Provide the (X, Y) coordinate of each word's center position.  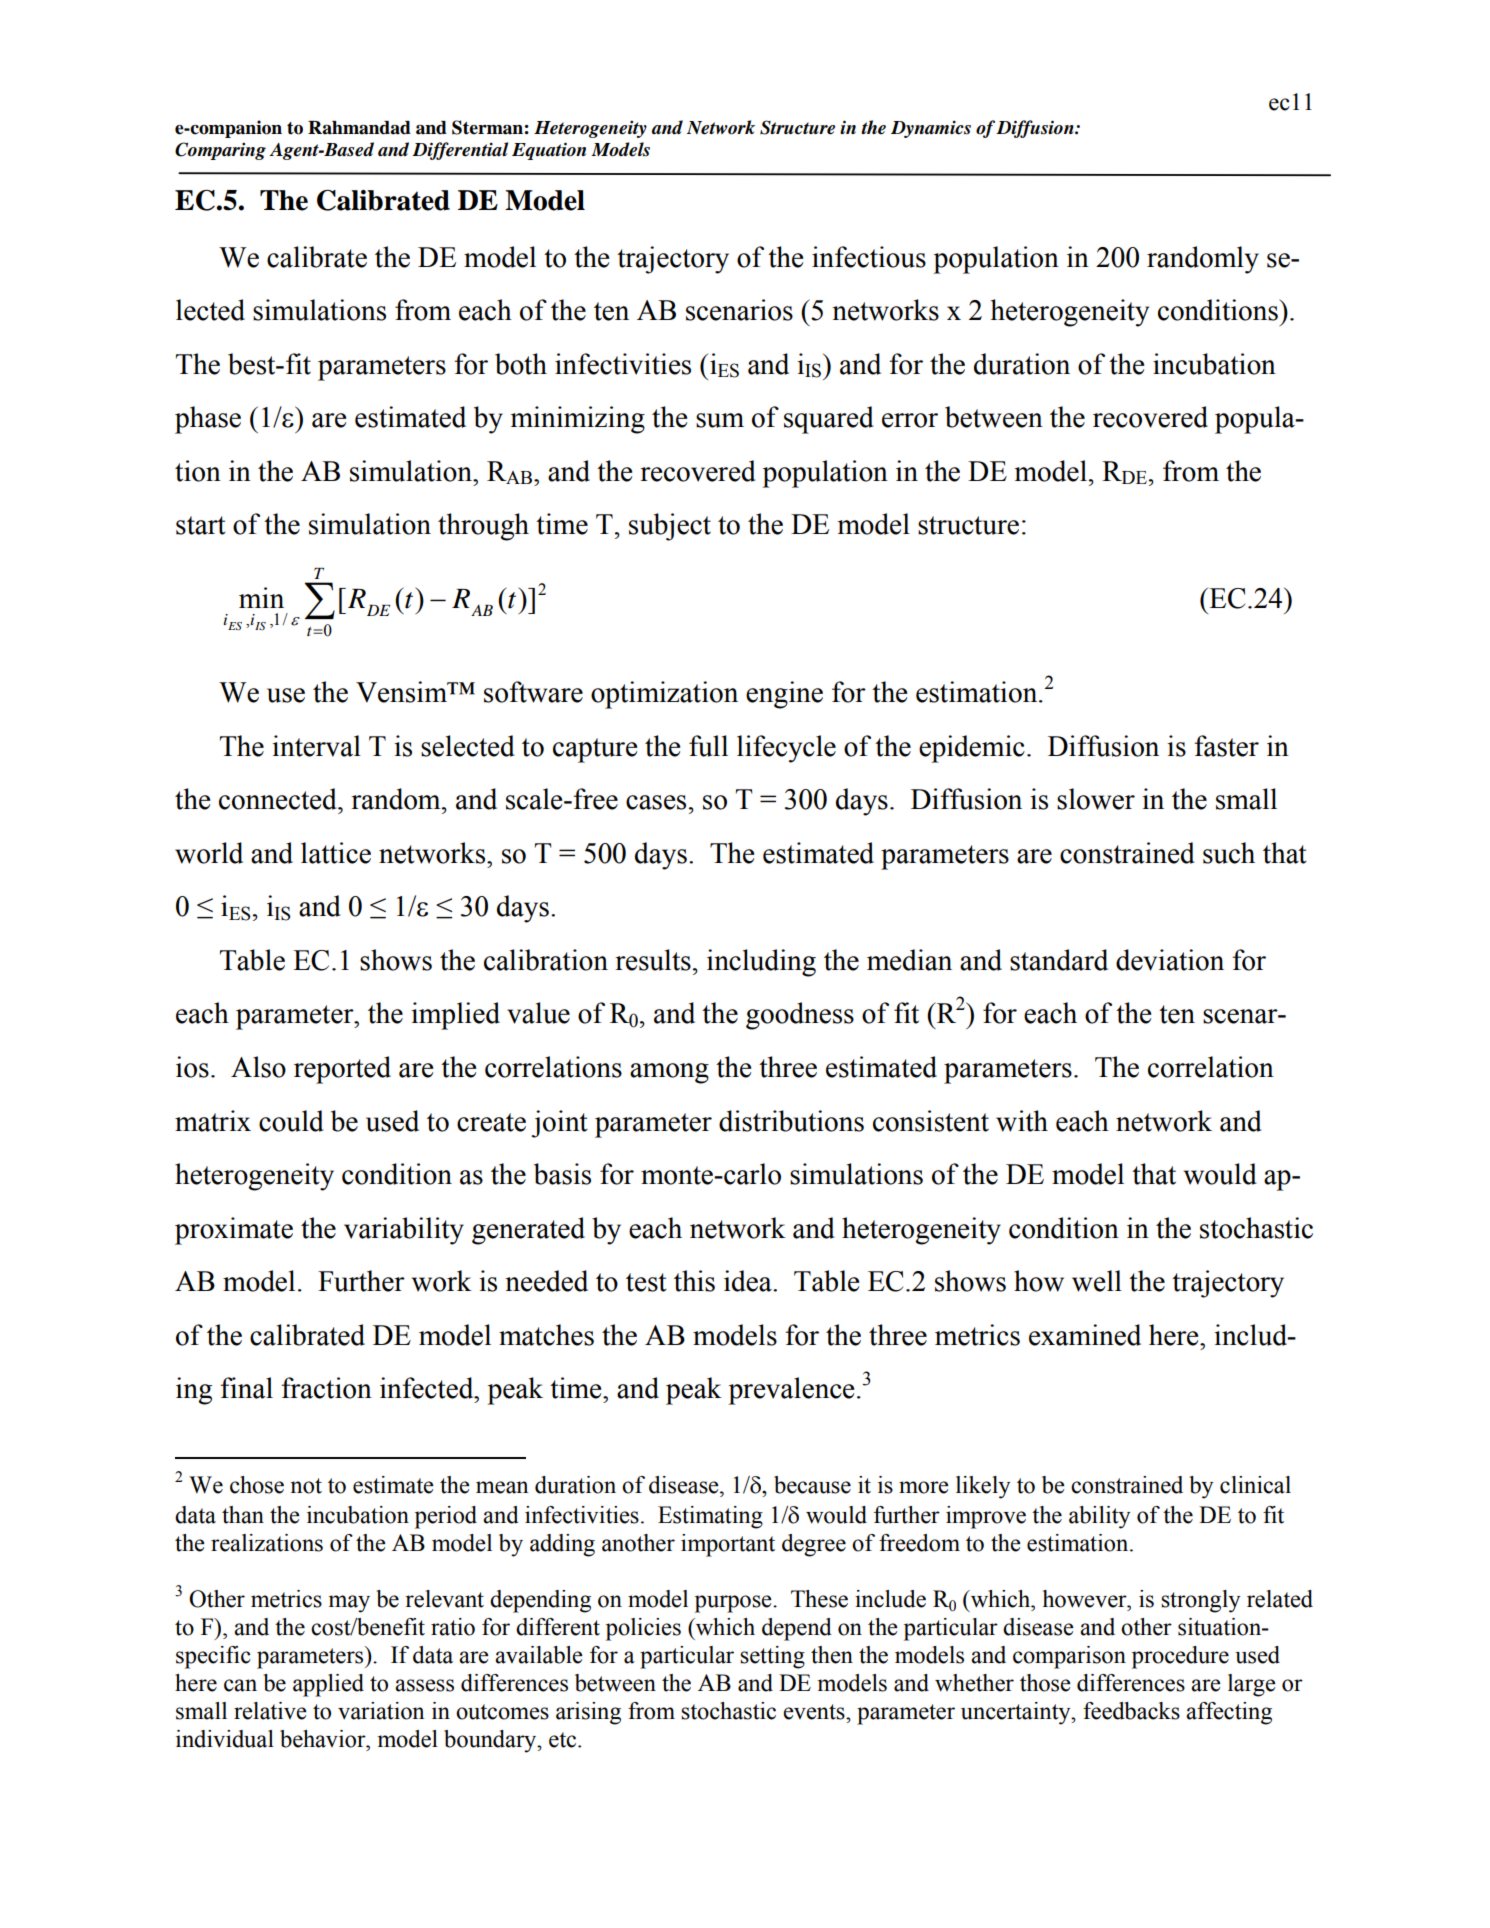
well (1097, 1281)
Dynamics (931, 129)
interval (316, 746)
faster (1226, 746)
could (291, 1121)
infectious (869, 257)
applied (328, 1685)
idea (749, 1281)
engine (784, 695)
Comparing (220, 151)
